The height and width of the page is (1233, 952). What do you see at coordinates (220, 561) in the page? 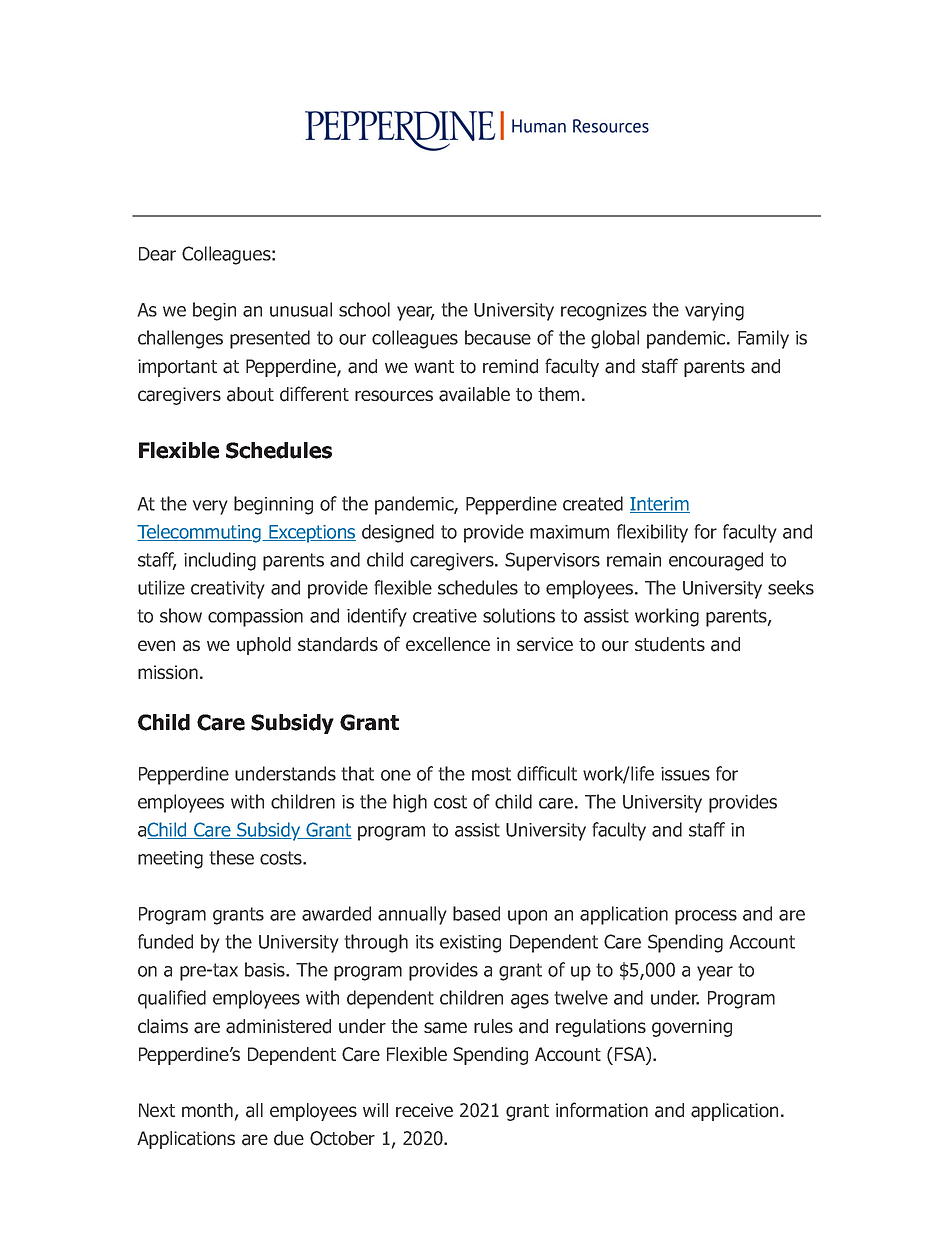
I see `including` at bounding box center [220, 561].
